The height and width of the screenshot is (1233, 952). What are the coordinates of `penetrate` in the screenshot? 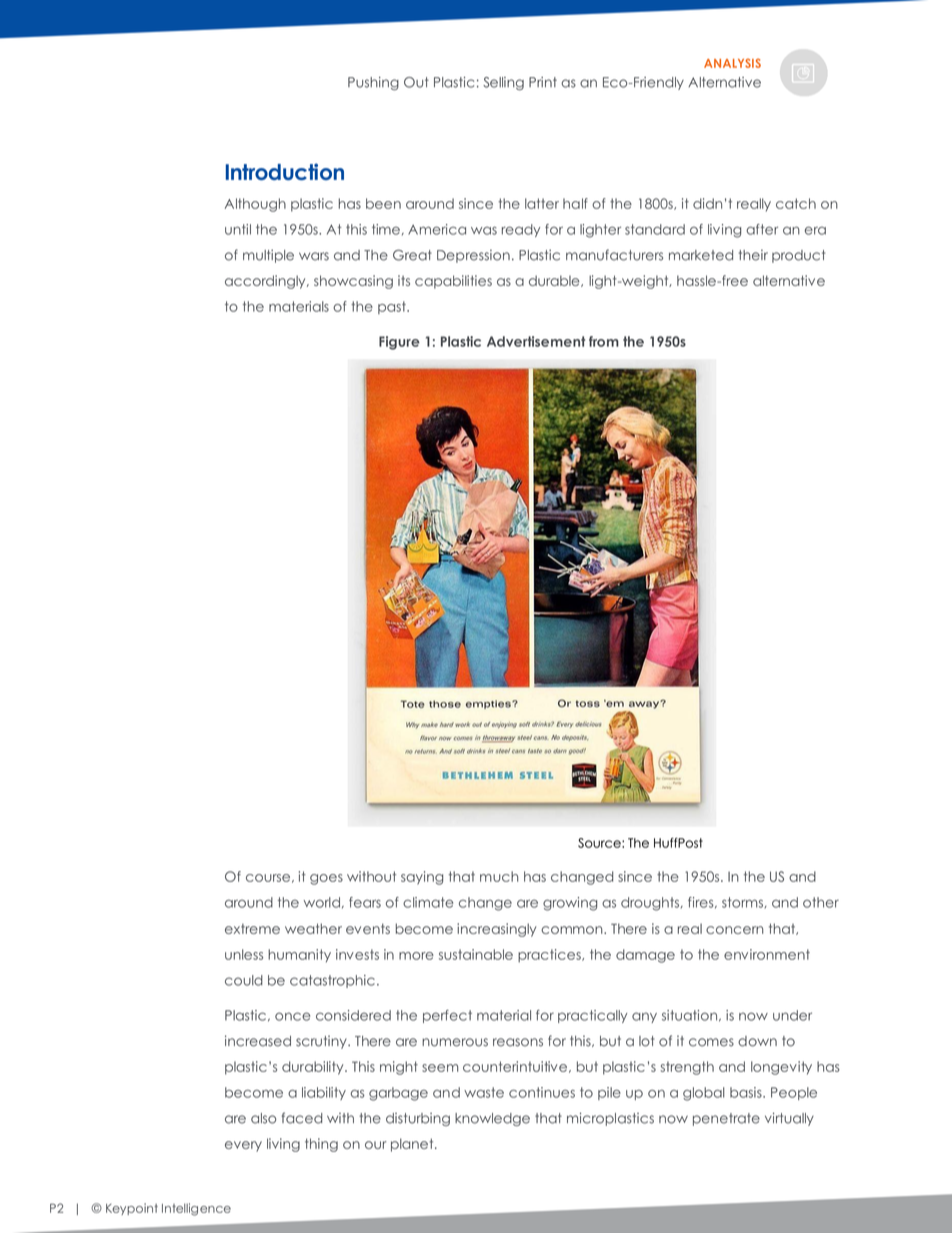 It's located at (726, 1119).
